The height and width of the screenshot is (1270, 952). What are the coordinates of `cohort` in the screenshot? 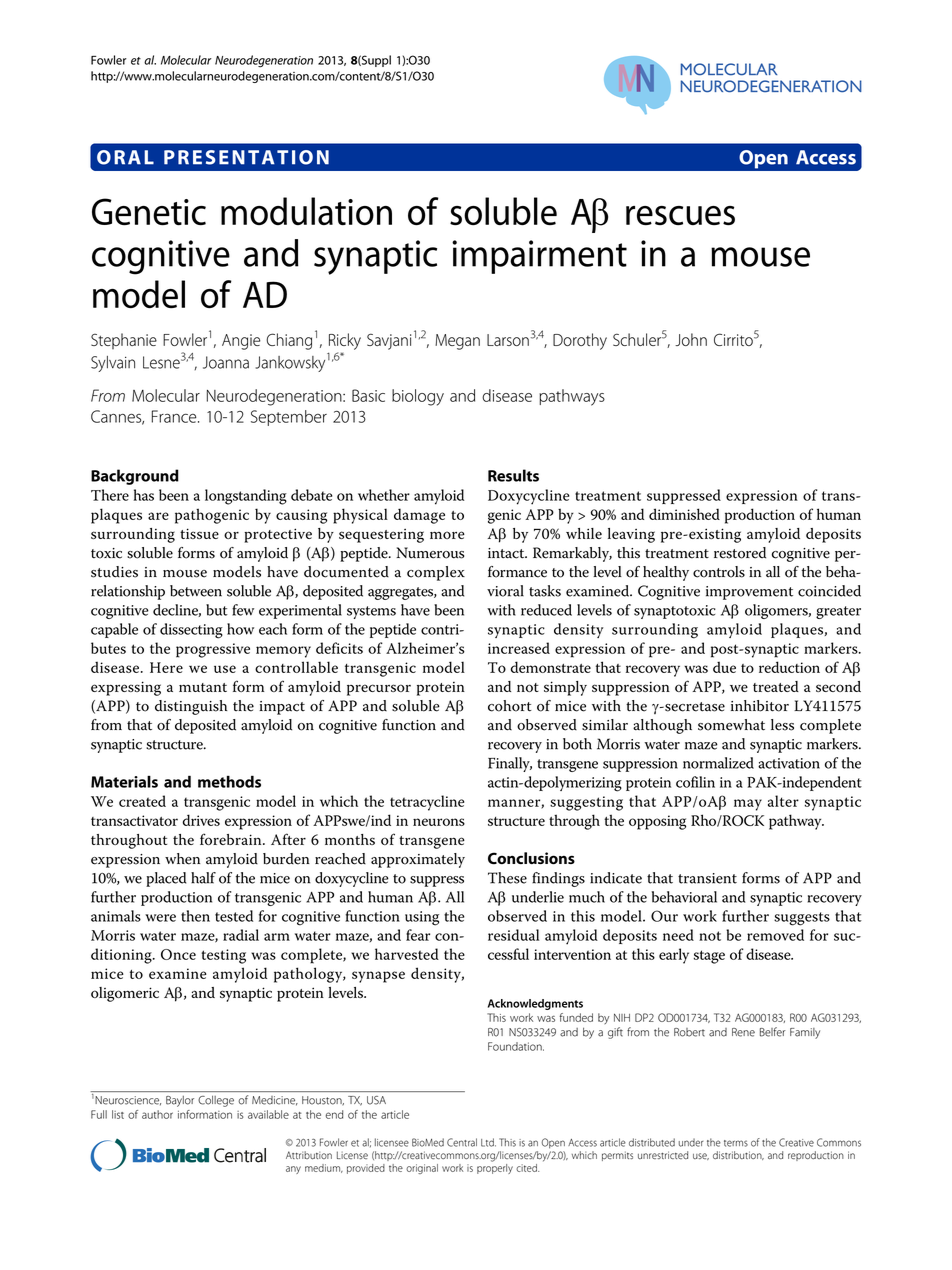 It's located at (510, 706).
